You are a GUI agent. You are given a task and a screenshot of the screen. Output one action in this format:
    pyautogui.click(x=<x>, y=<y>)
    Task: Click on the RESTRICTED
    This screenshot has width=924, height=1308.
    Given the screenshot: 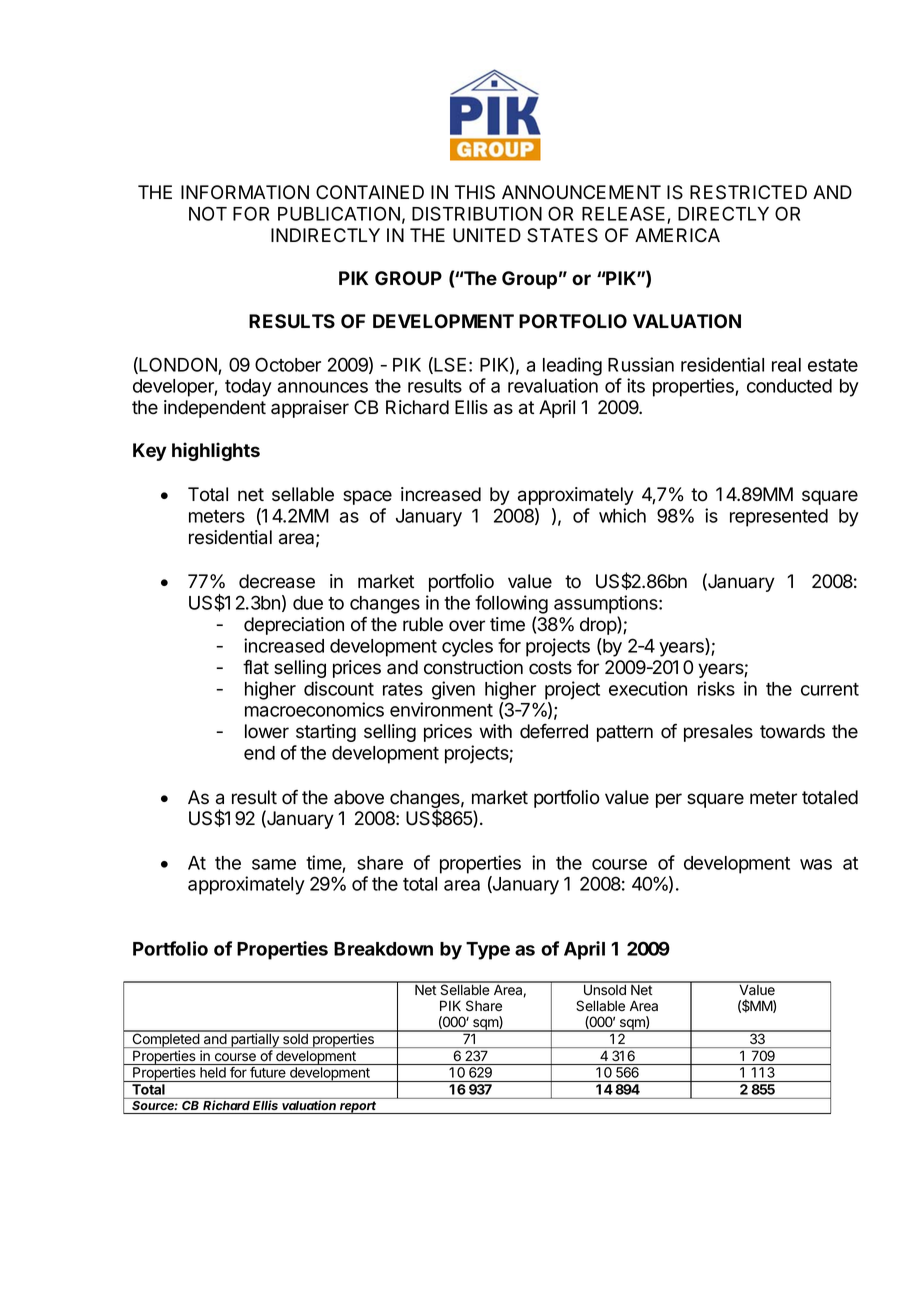 What is the action you would take?
    pyautogui.click(x=748, y=192)
